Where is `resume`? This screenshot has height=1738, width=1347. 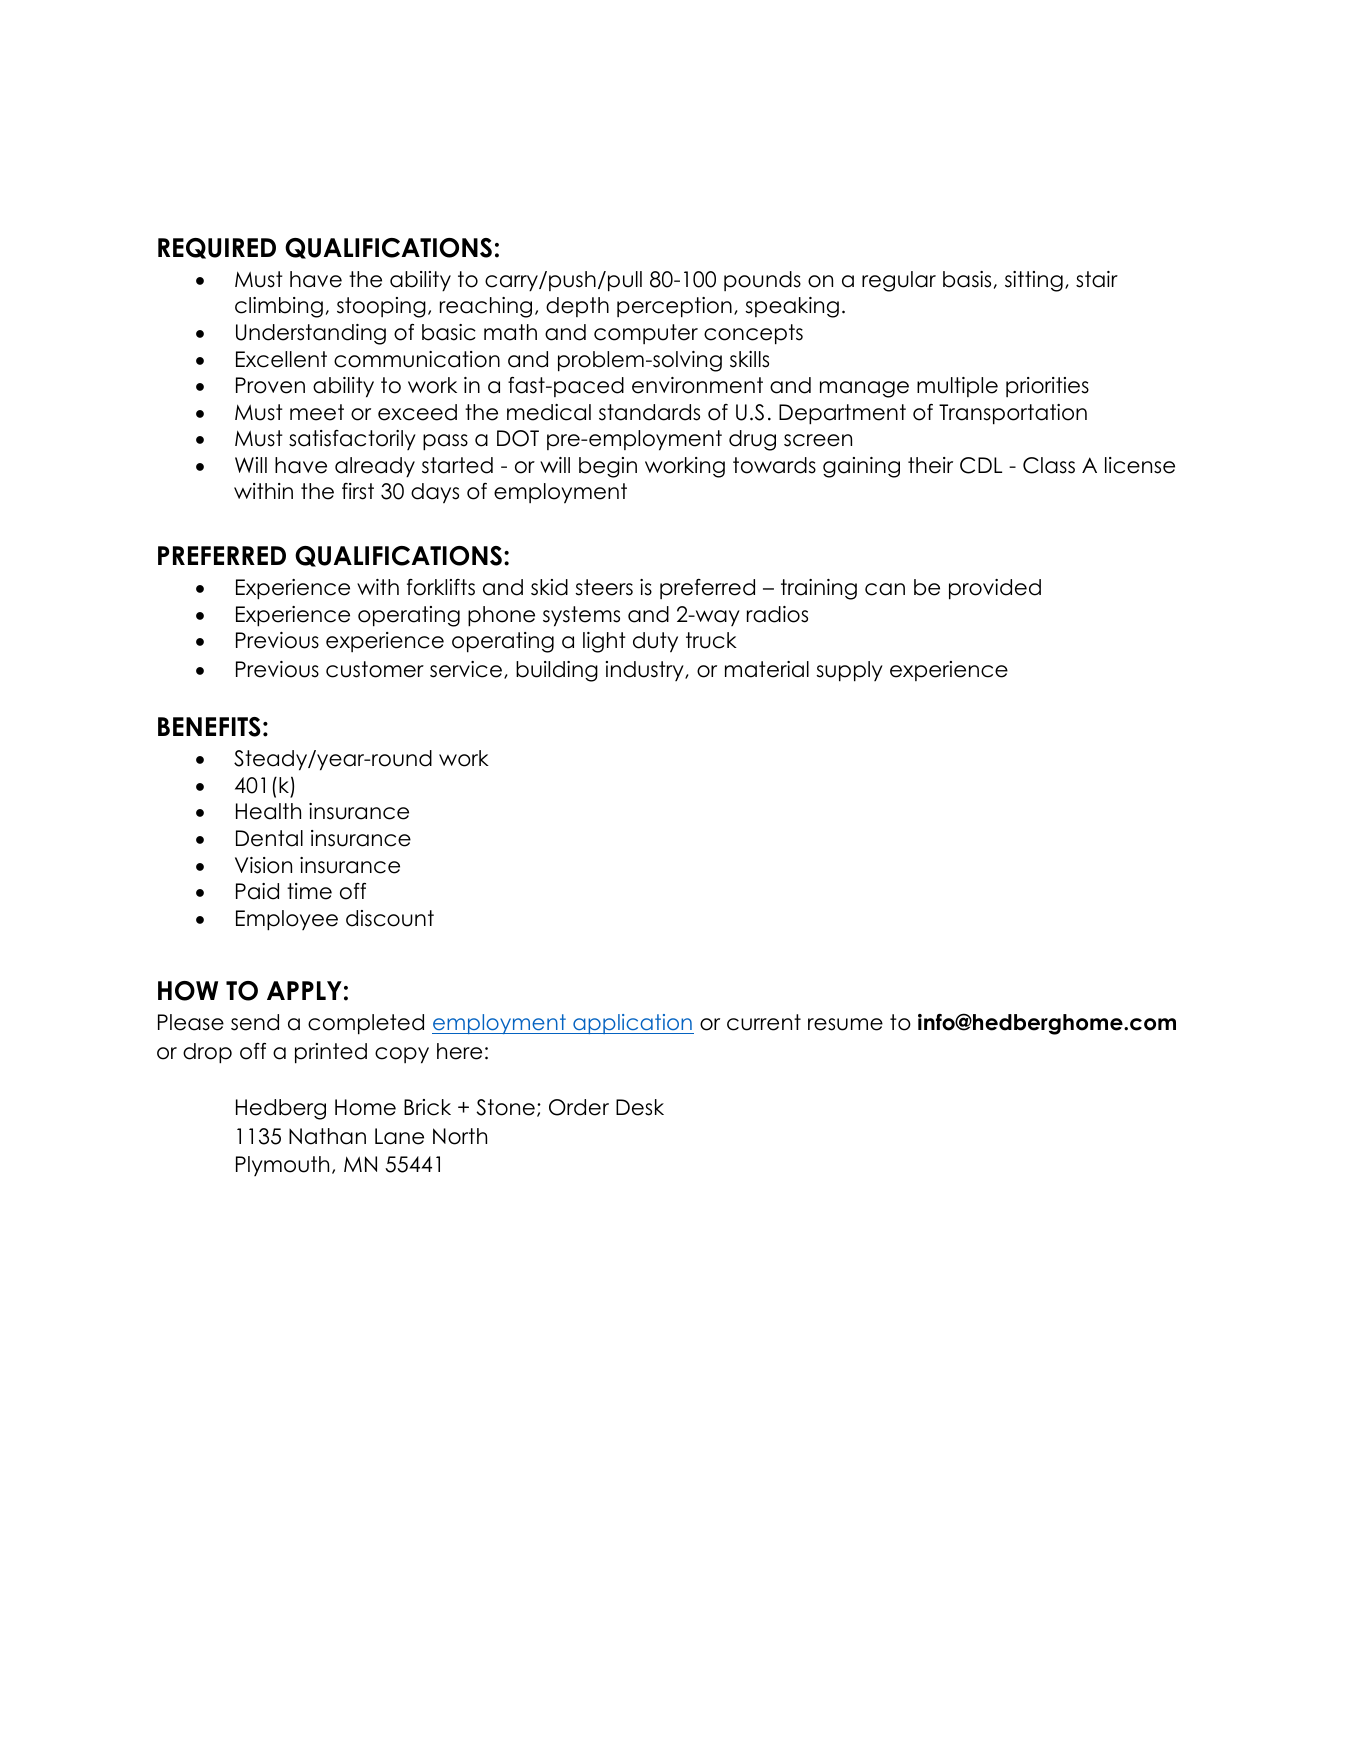
resume is located at coordinates (845, 1024).
